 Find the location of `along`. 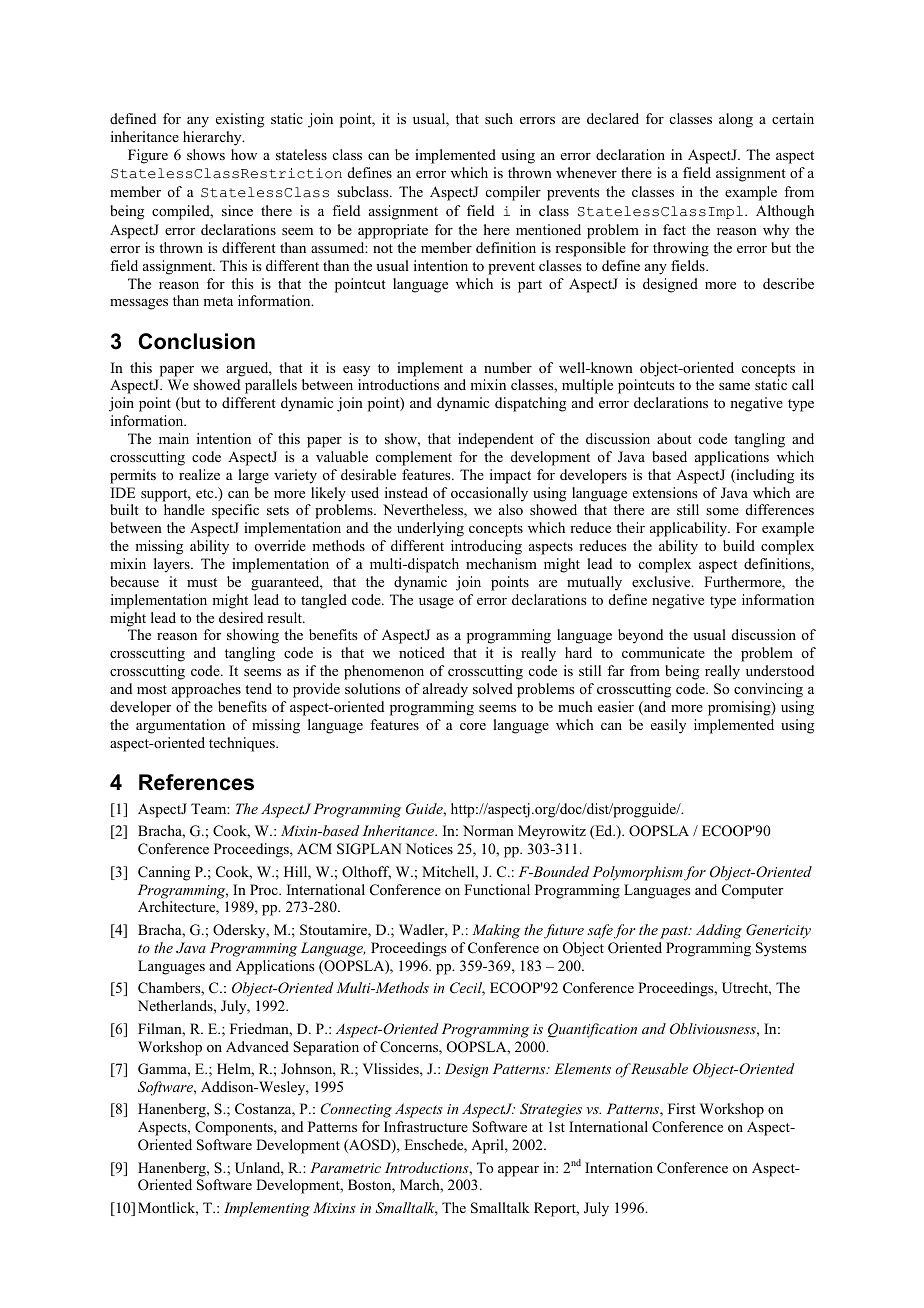

along is located at coordinates (736, 120).
